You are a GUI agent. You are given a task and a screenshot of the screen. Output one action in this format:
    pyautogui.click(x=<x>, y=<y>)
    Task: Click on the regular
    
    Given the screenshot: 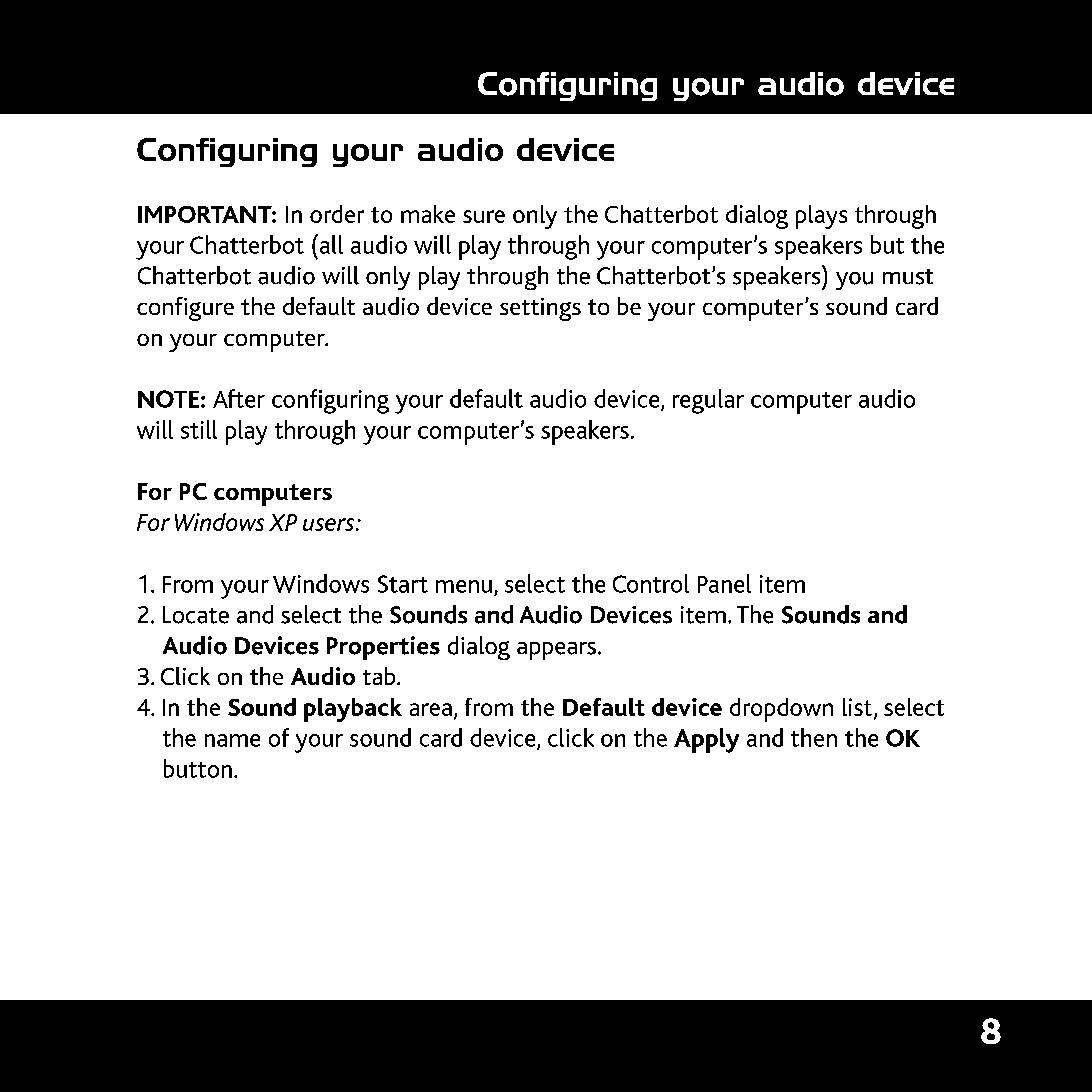 What is the action you would take?
    pyautogui.click(x=708, y=401)
